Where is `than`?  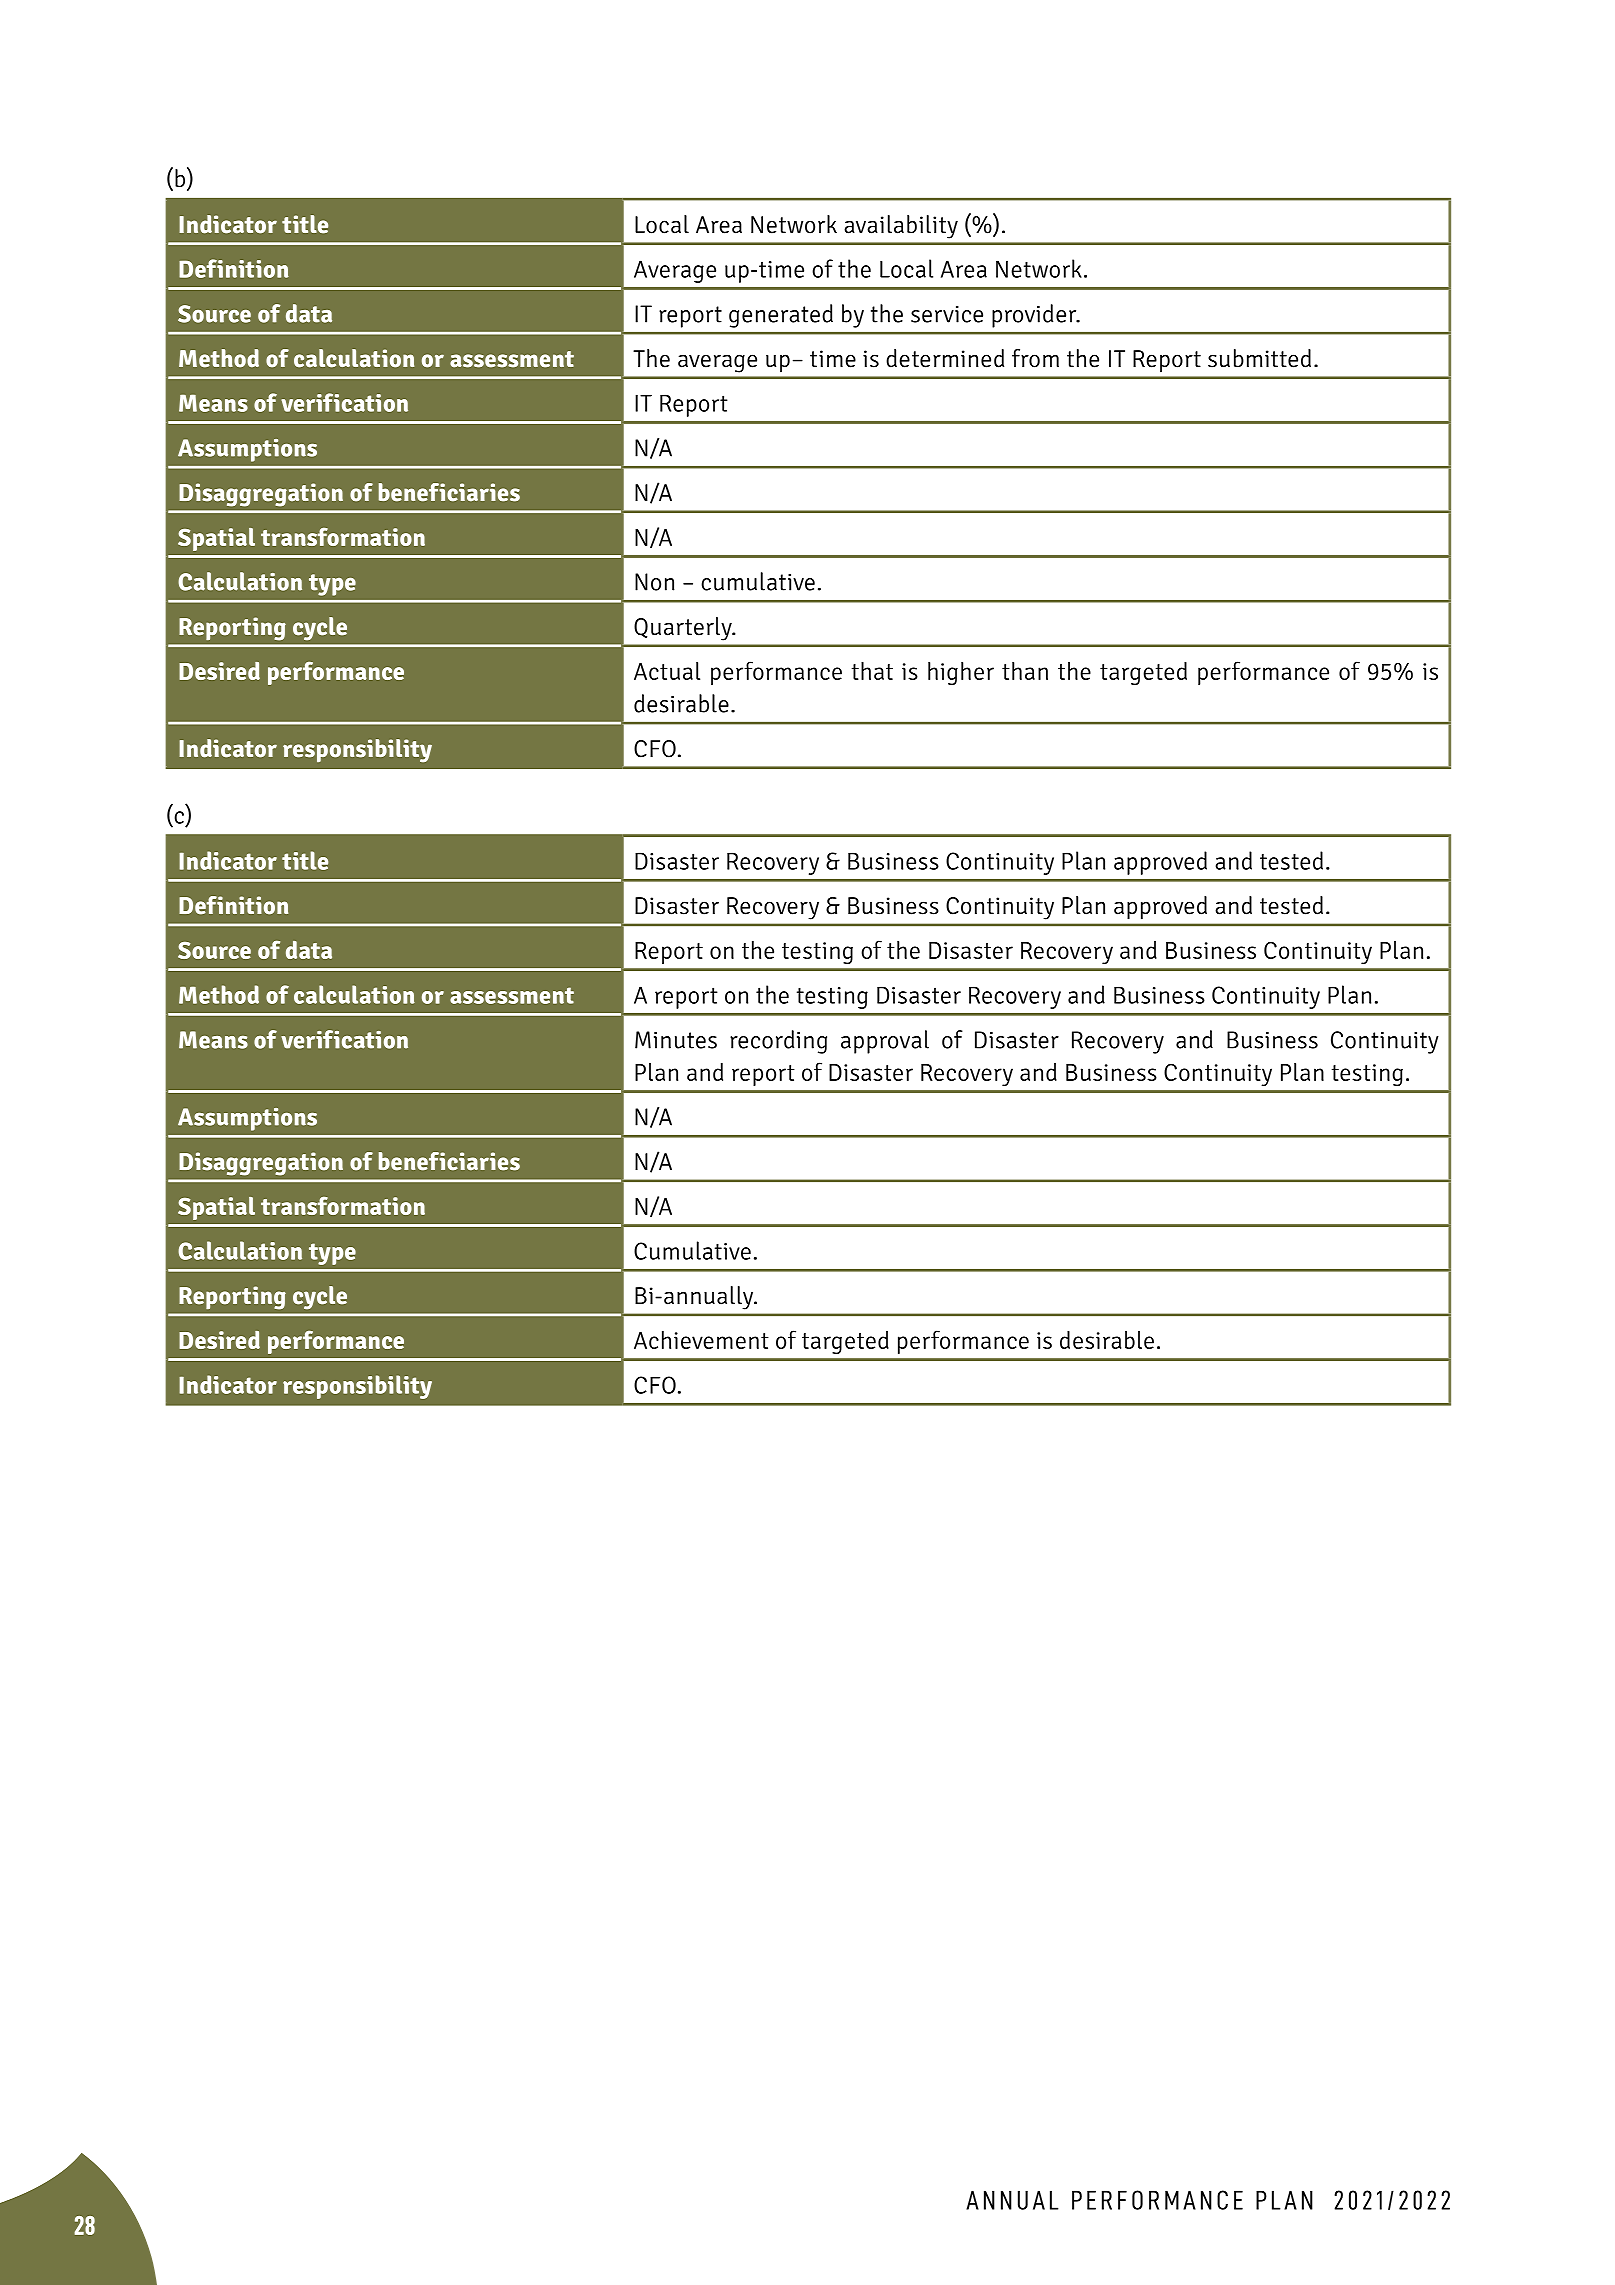 than is located at coordinates (1025, 671).
